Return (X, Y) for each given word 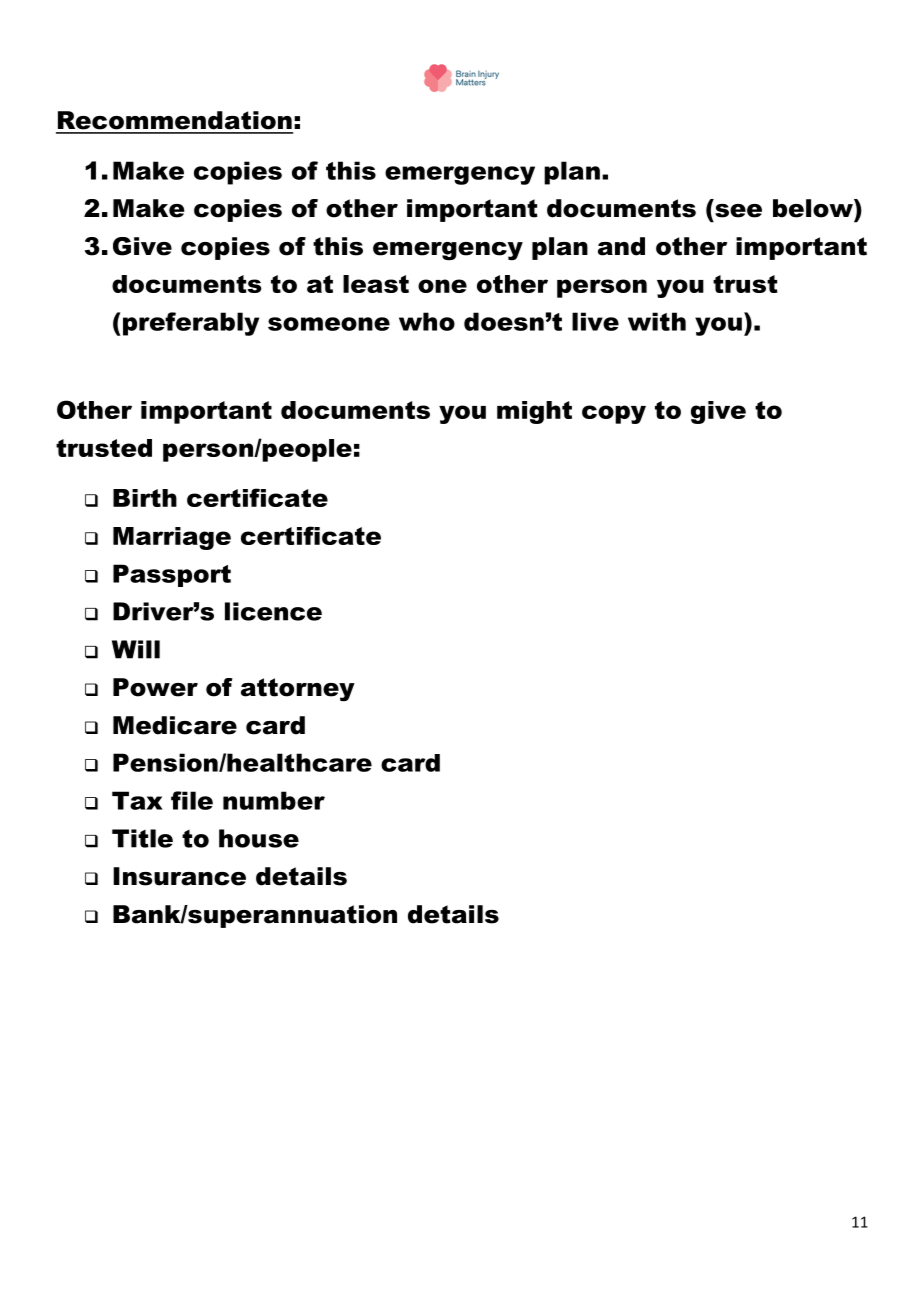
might (534, 412)
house (259, 838)
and (621, 246)
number (274, 800)
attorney (298, 690)
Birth (145, 498)
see (738, 211)
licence (273, 611)
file (192, 800)
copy (614, 414)
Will (136, 649)
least (376, 284)
